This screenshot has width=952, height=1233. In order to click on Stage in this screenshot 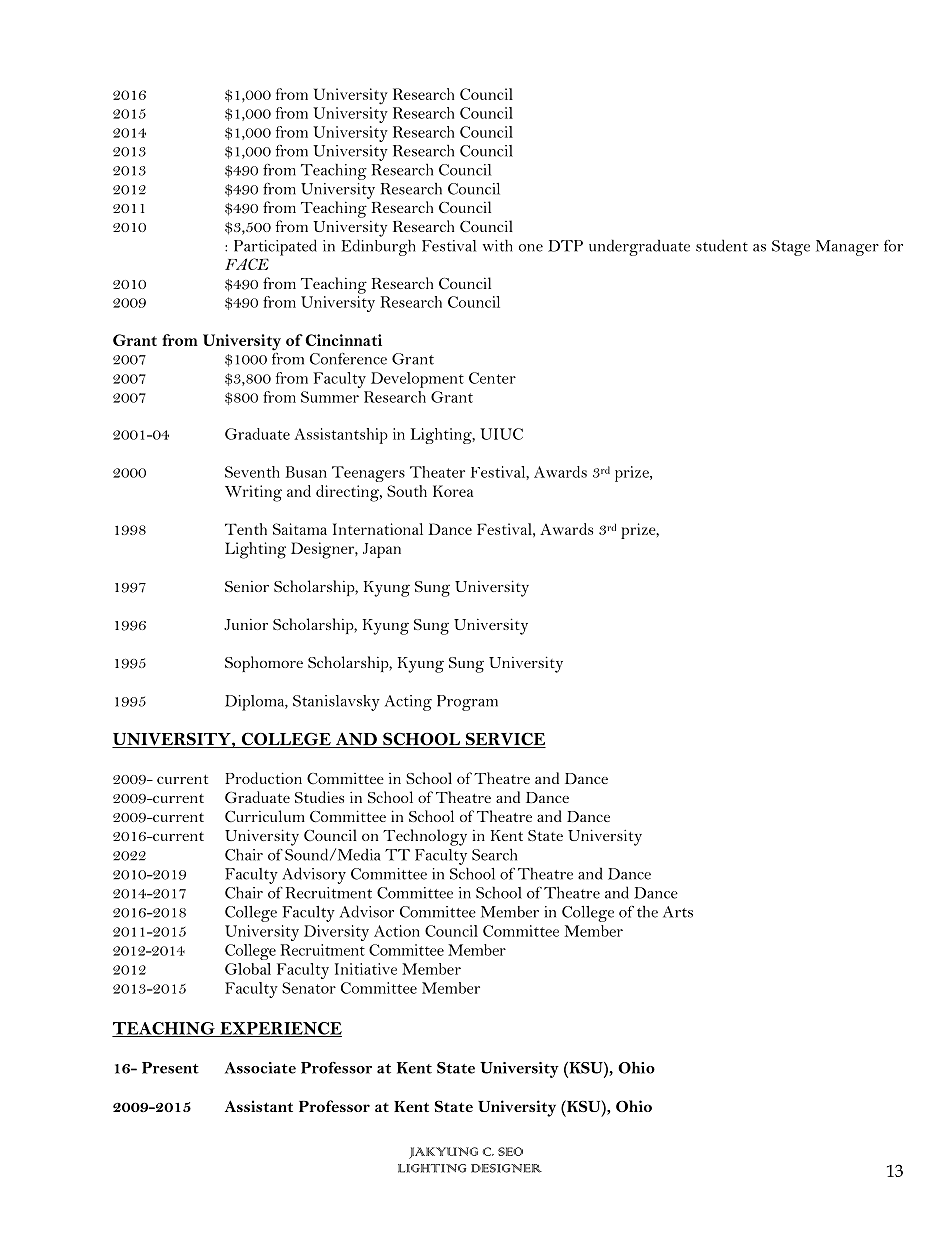, I will do `click(791, 248)`.
